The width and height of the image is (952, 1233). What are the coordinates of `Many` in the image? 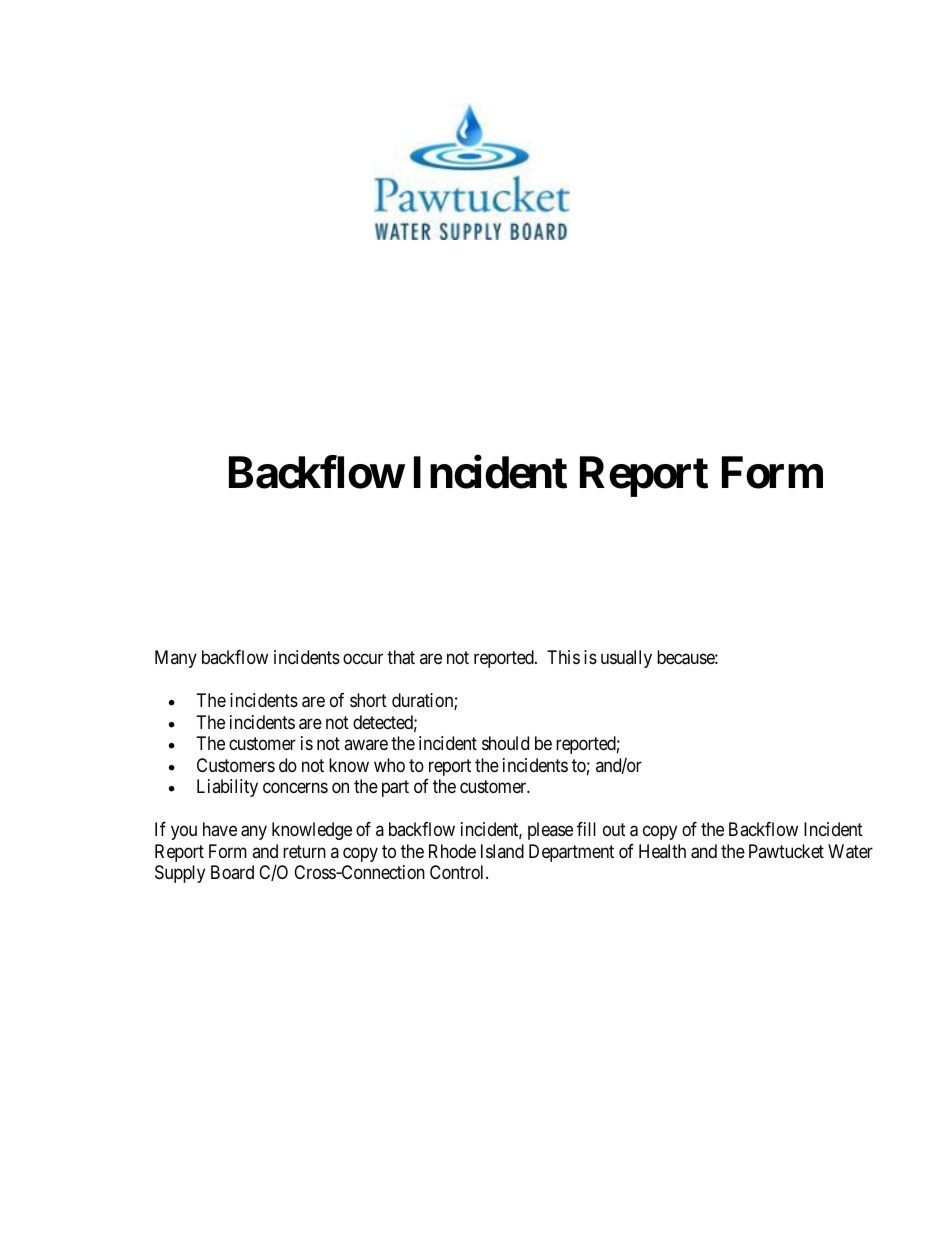 It's located at (176, 659).
